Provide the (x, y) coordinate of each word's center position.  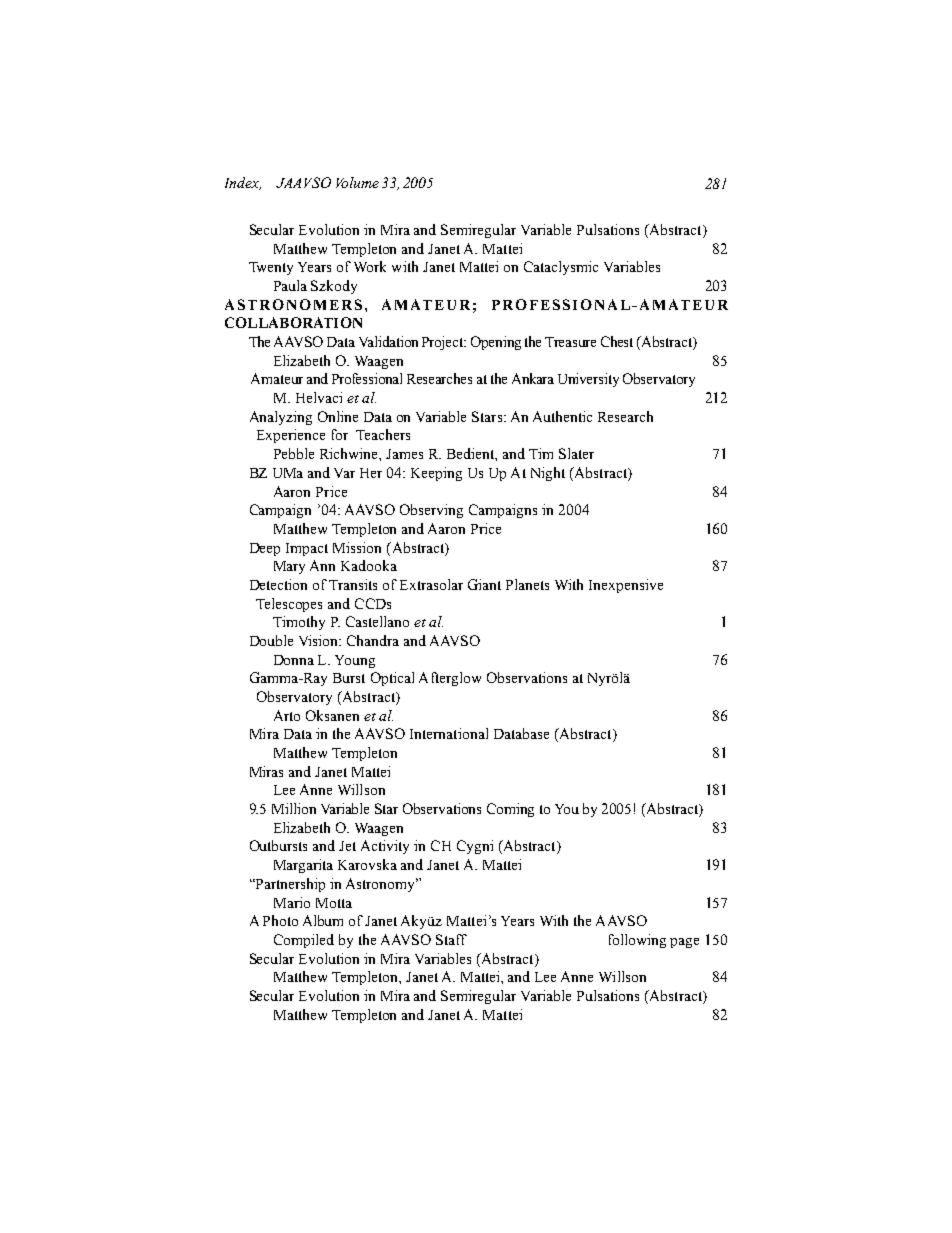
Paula (290, 285)
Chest (617, 341)
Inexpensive (626, 586)
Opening (496, 343)
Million (294, 808)
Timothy (299, 623)
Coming (510, 810)
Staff (451, 939)
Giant (484, 584)
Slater (576, 453)
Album (323, 920)
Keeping (436, 474)
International (449, 733)
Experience (291, 436)
